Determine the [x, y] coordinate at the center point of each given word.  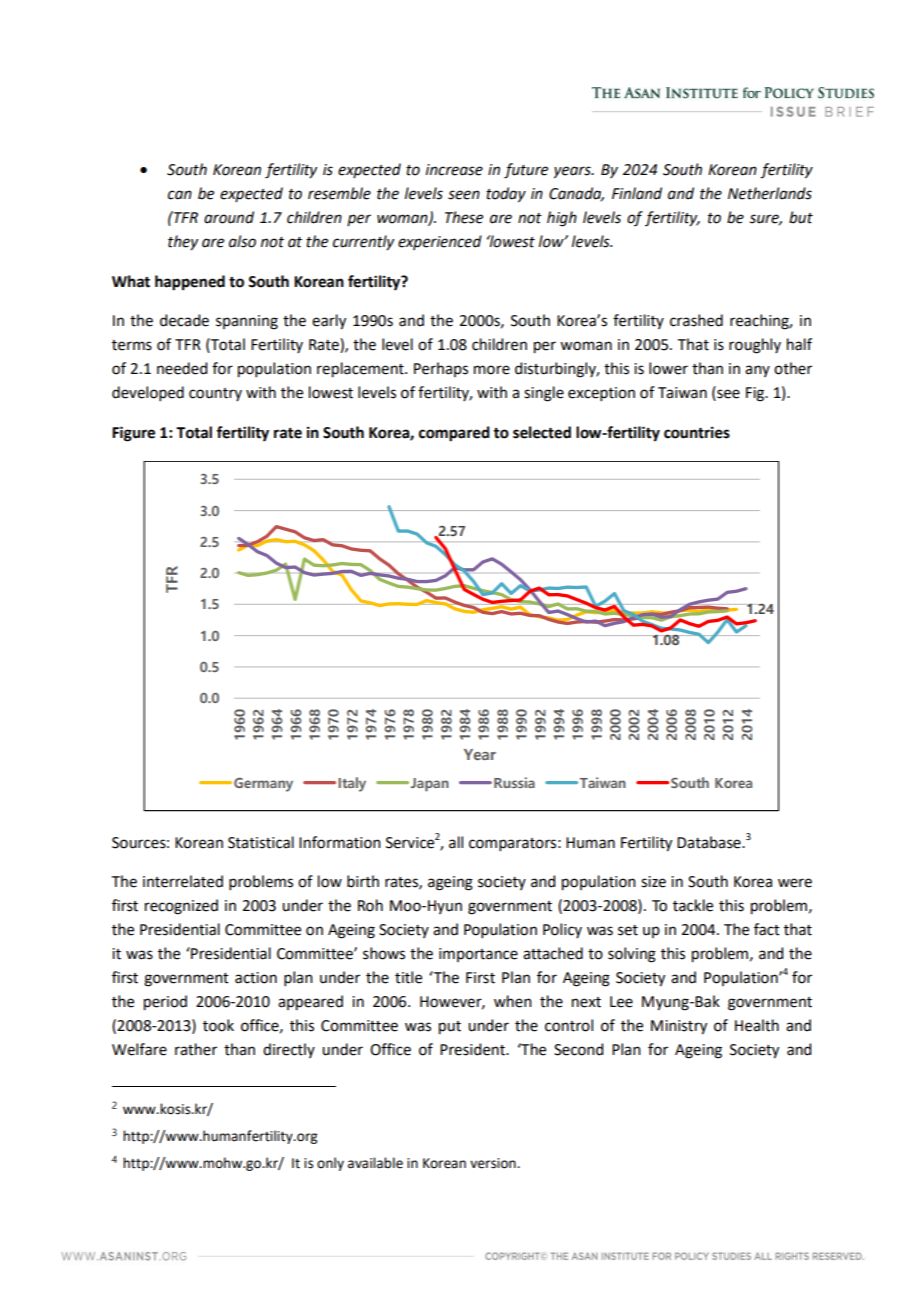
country [215, 394]
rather [196, 1049]
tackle [693, 905]
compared [454, 434]
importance [478, 955]
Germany [263, 785]
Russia [514, 782]
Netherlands [770, 193]
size [653, 882]
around [229, 217]
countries [697, 432]
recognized [181, 907]
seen [464, 195]
